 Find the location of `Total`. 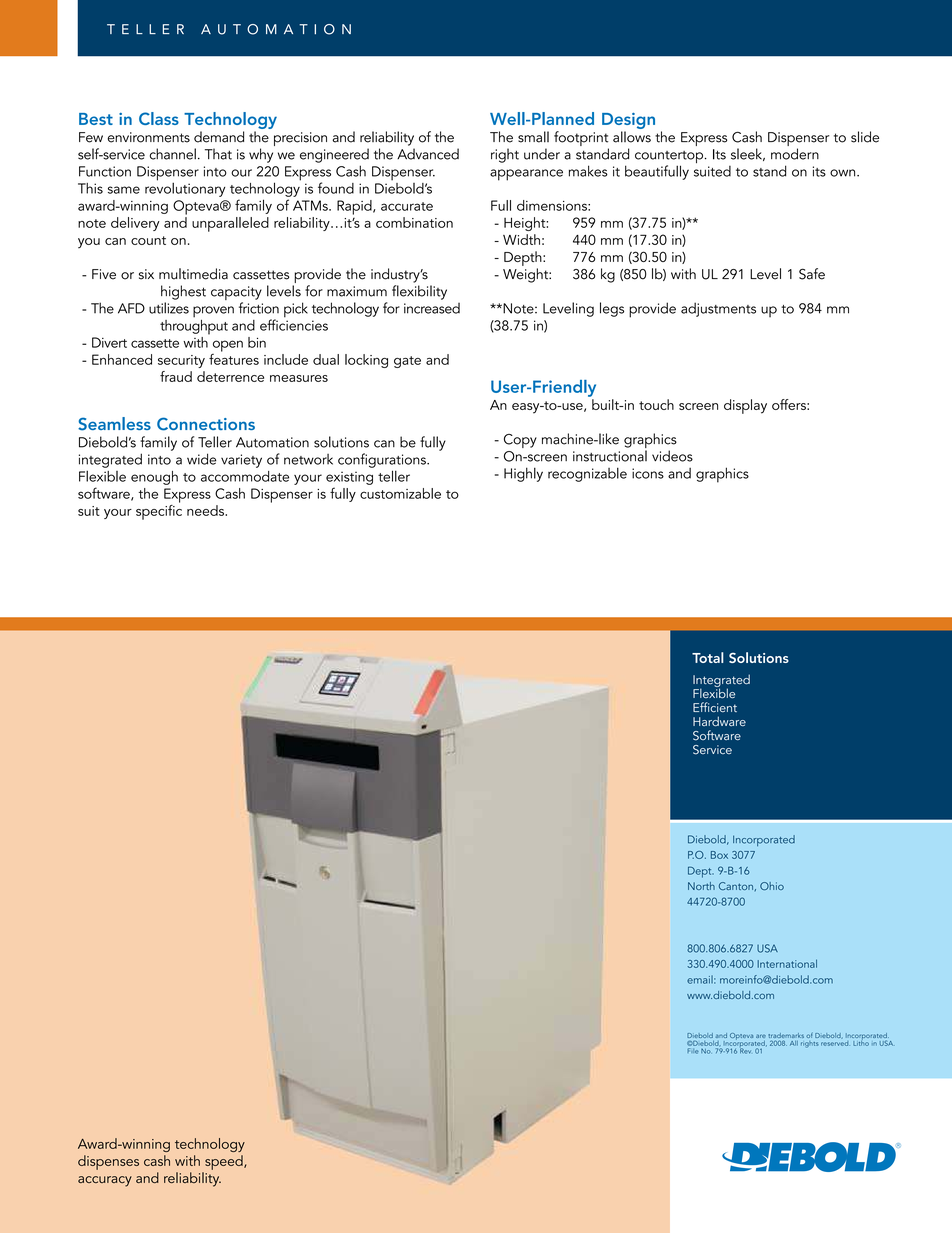

Total is located at coordinates (708, 657).
